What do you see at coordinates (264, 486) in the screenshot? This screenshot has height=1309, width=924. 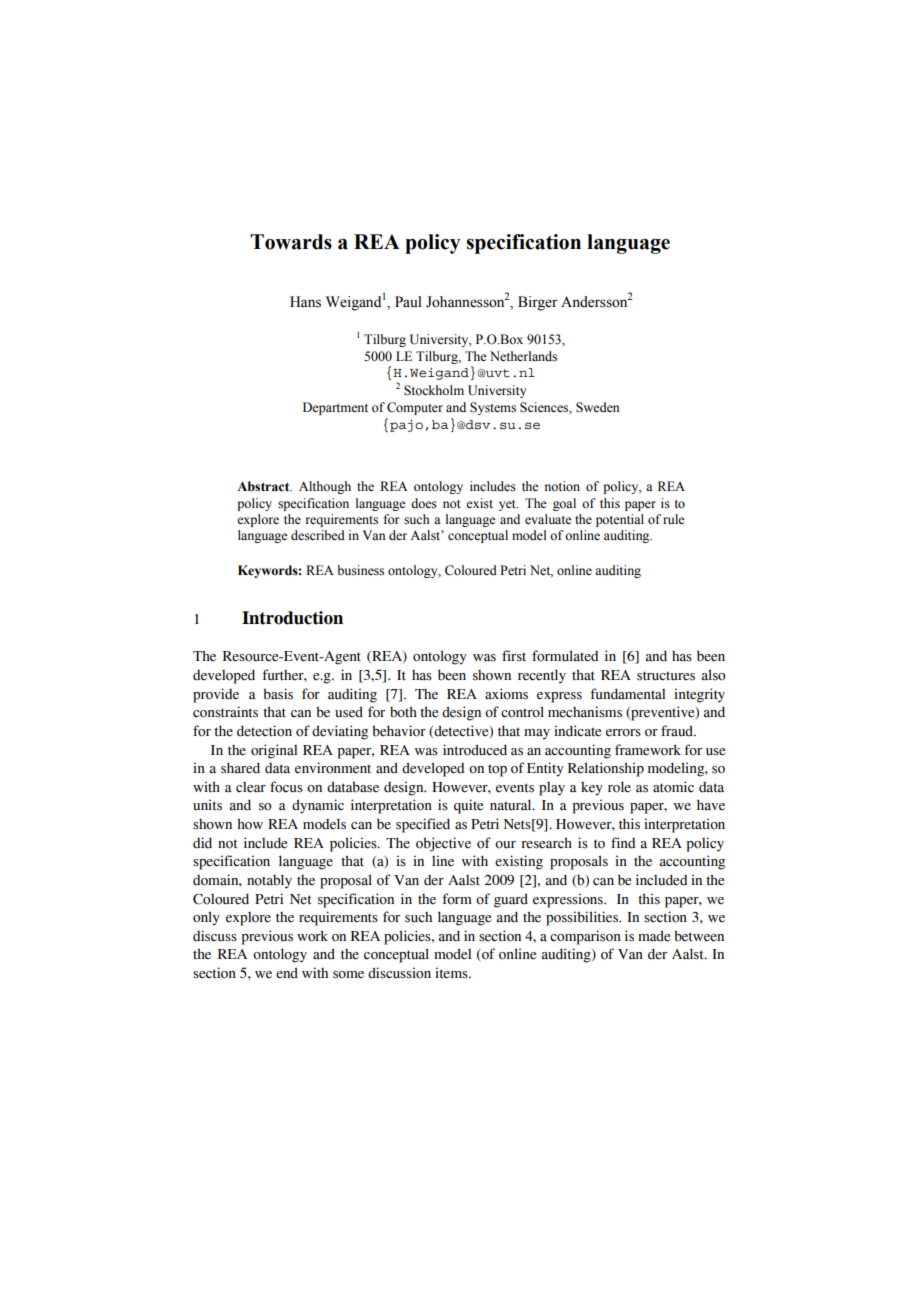 I see `Abstract` at bounding box center [264, 486].
